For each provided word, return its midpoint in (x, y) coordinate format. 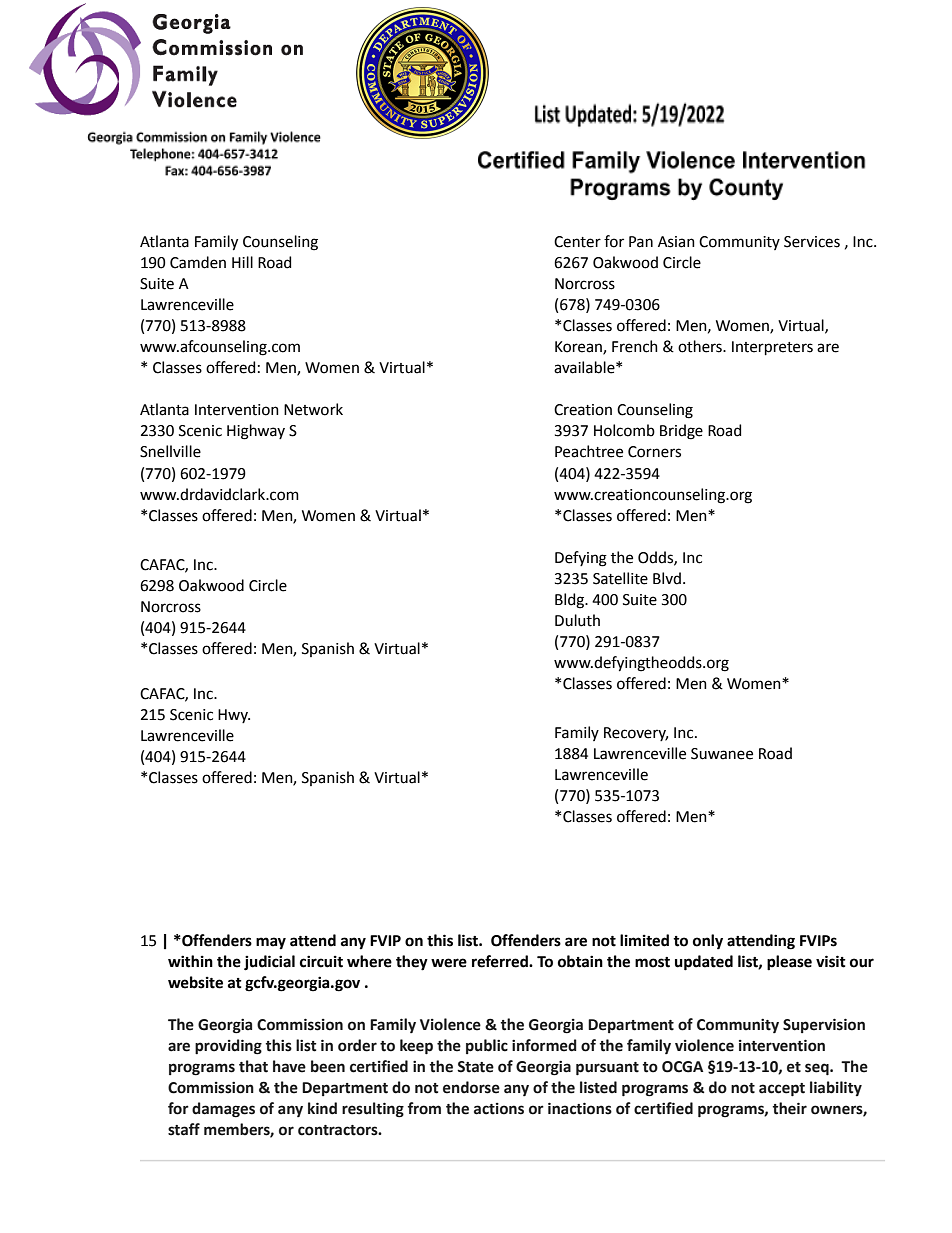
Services (812, 242)
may (271, 943)
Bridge (681, 432)
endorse (471, 1087)
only (708, 942)
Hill (242, 262)
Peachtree (589, 451)
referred (501, 961)
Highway (256, 432)
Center (577, 242)
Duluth (577, 620)
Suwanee (722, 754)
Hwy (234, 716)
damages (223, 1110)
